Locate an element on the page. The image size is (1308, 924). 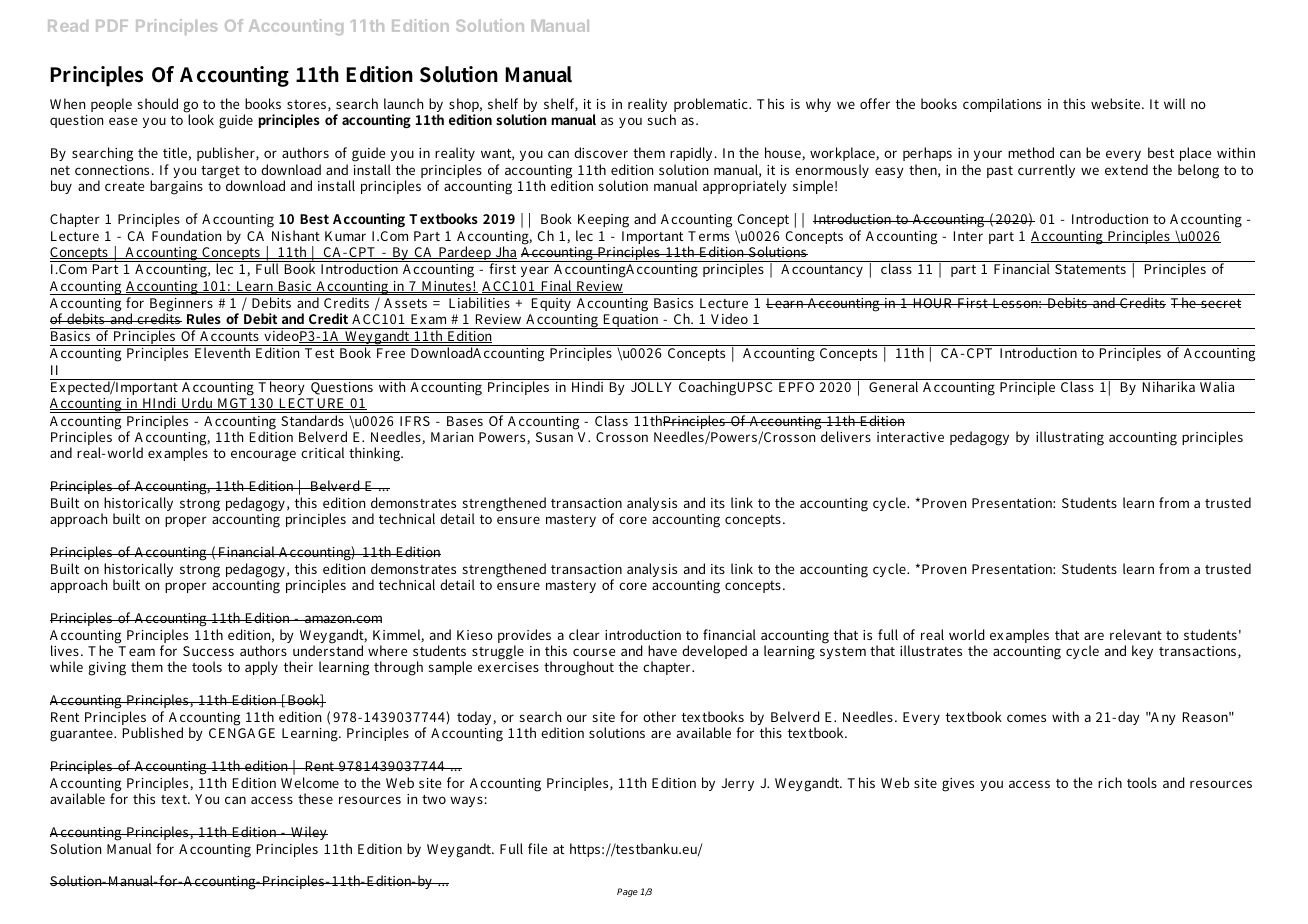
compilations is located at coordinates (1002, 105).
